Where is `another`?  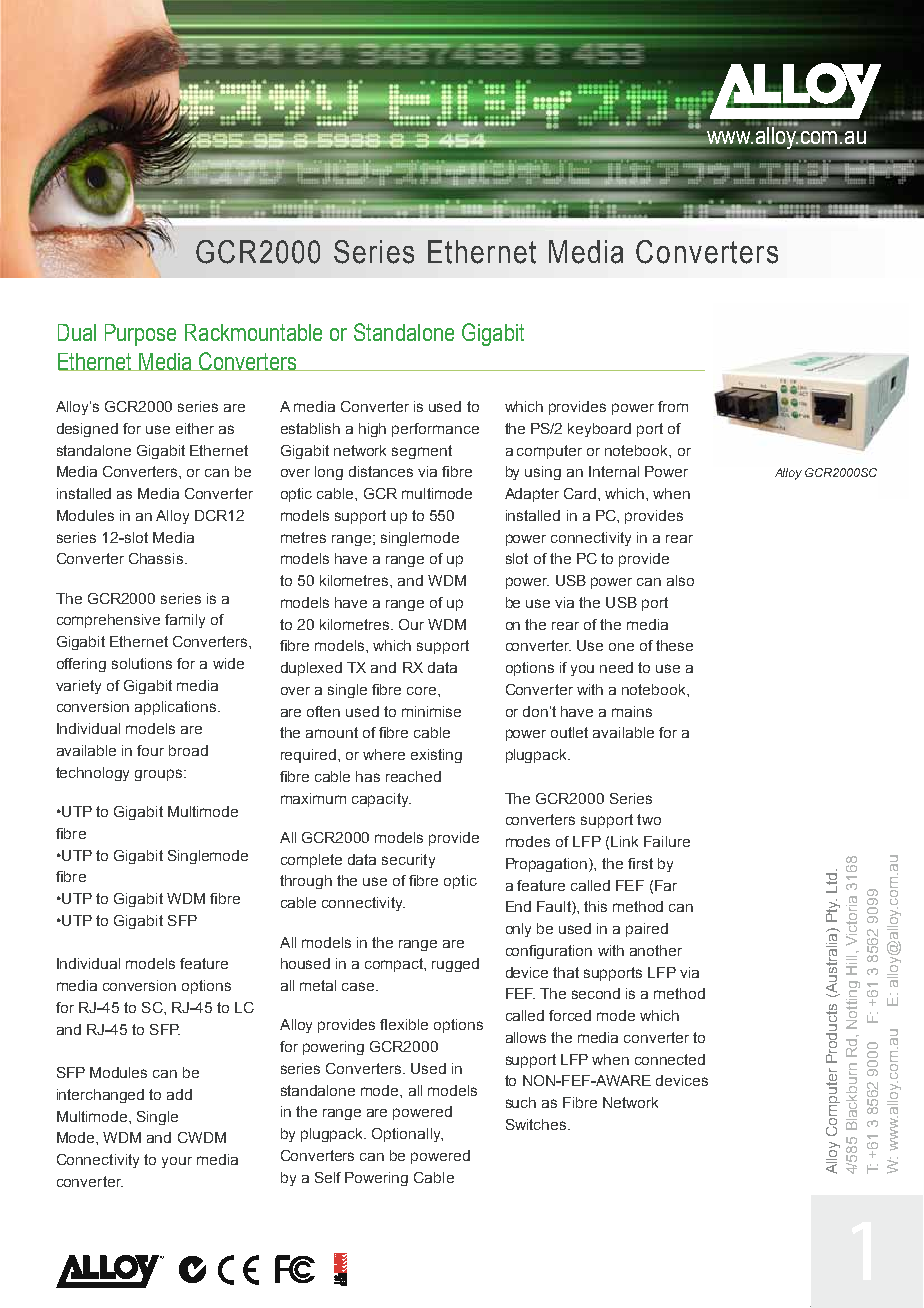 another is located at coordinates (656, 950).
